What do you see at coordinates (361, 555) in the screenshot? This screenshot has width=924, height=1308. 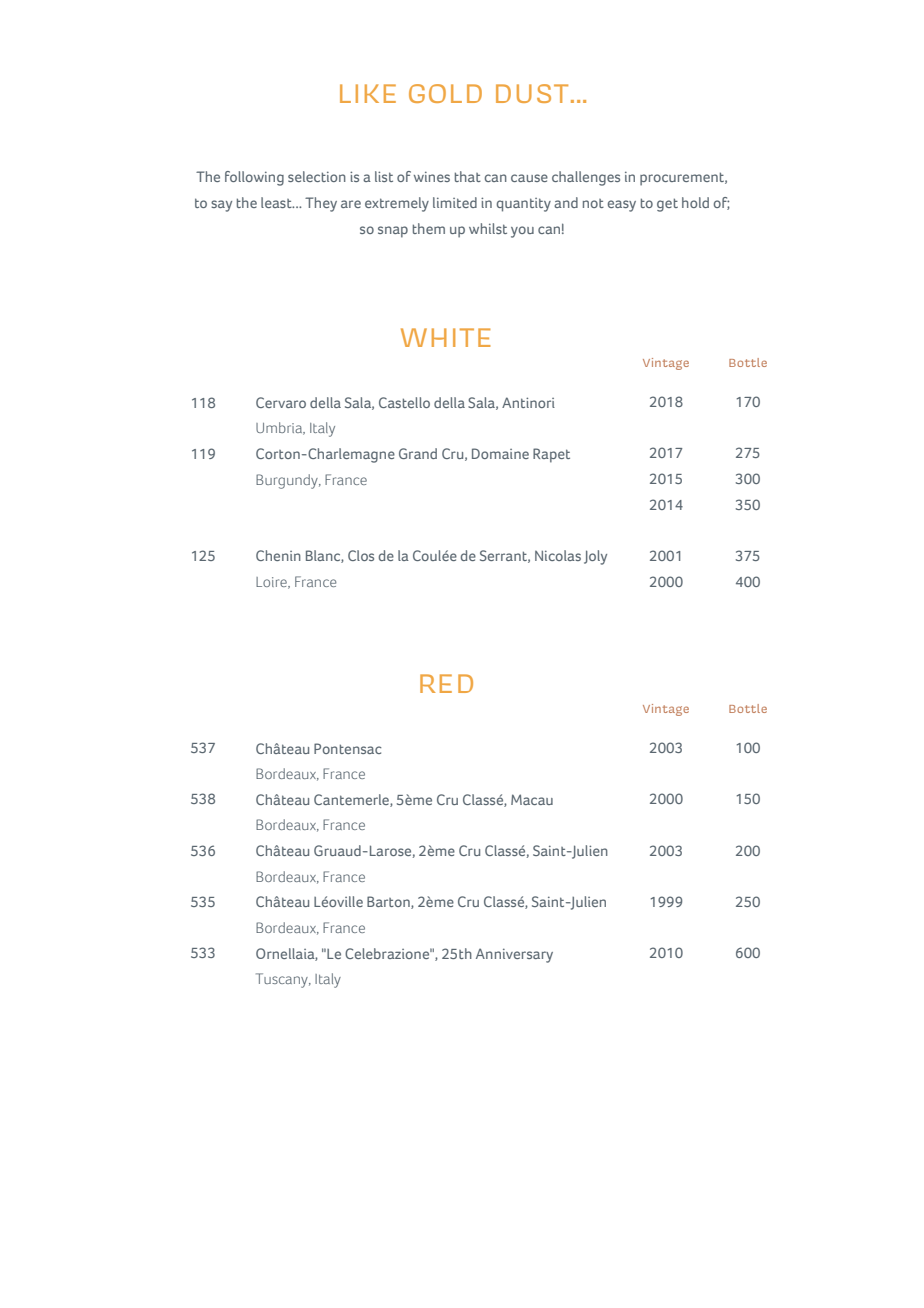 I see `Clos` at bounding box center [361, 555].
